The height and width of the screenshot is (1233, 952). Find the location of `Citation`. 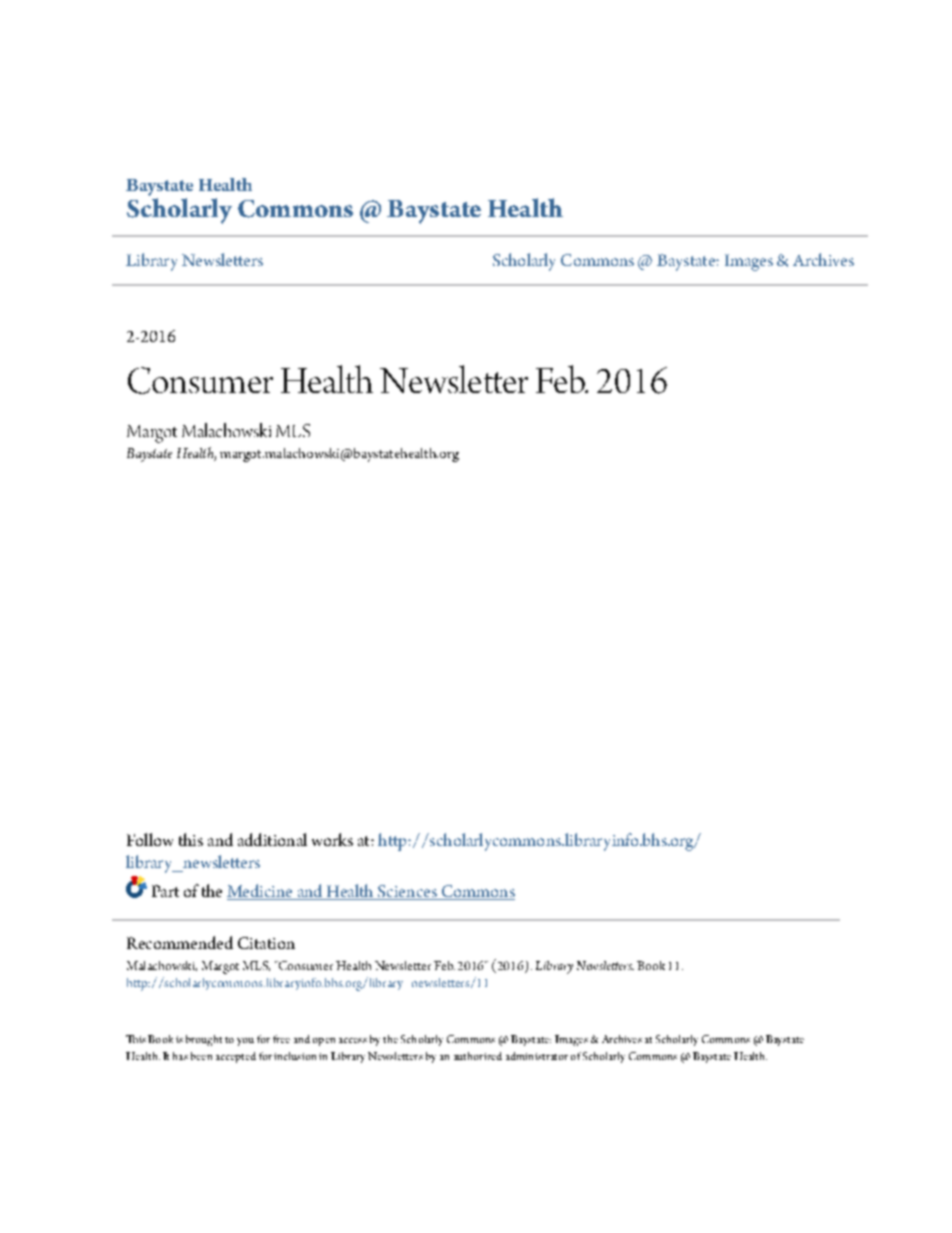

Citation is located at coordinates (266, 943).
